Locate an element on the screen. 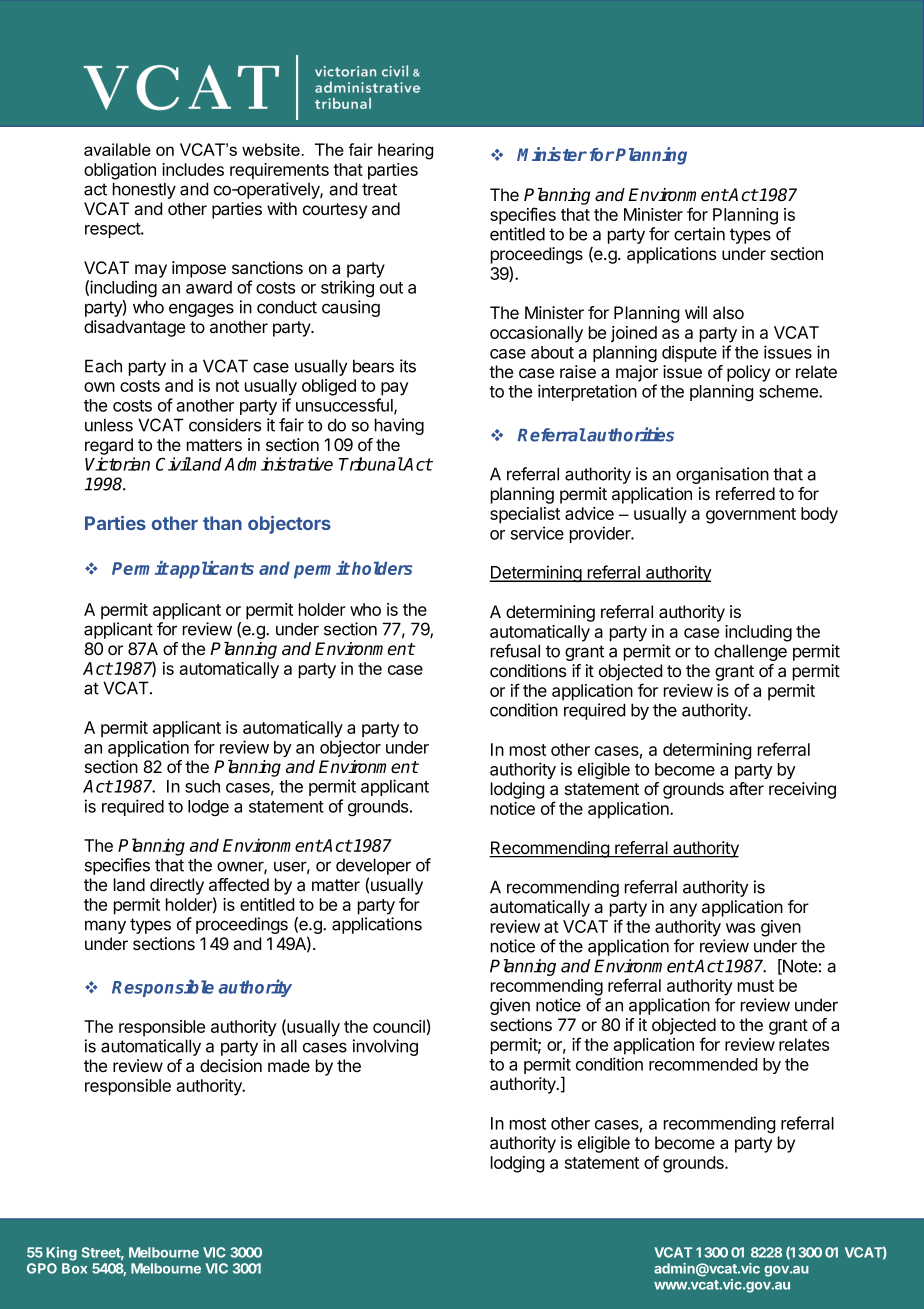  Box is located at coordinates (74, 1268).
